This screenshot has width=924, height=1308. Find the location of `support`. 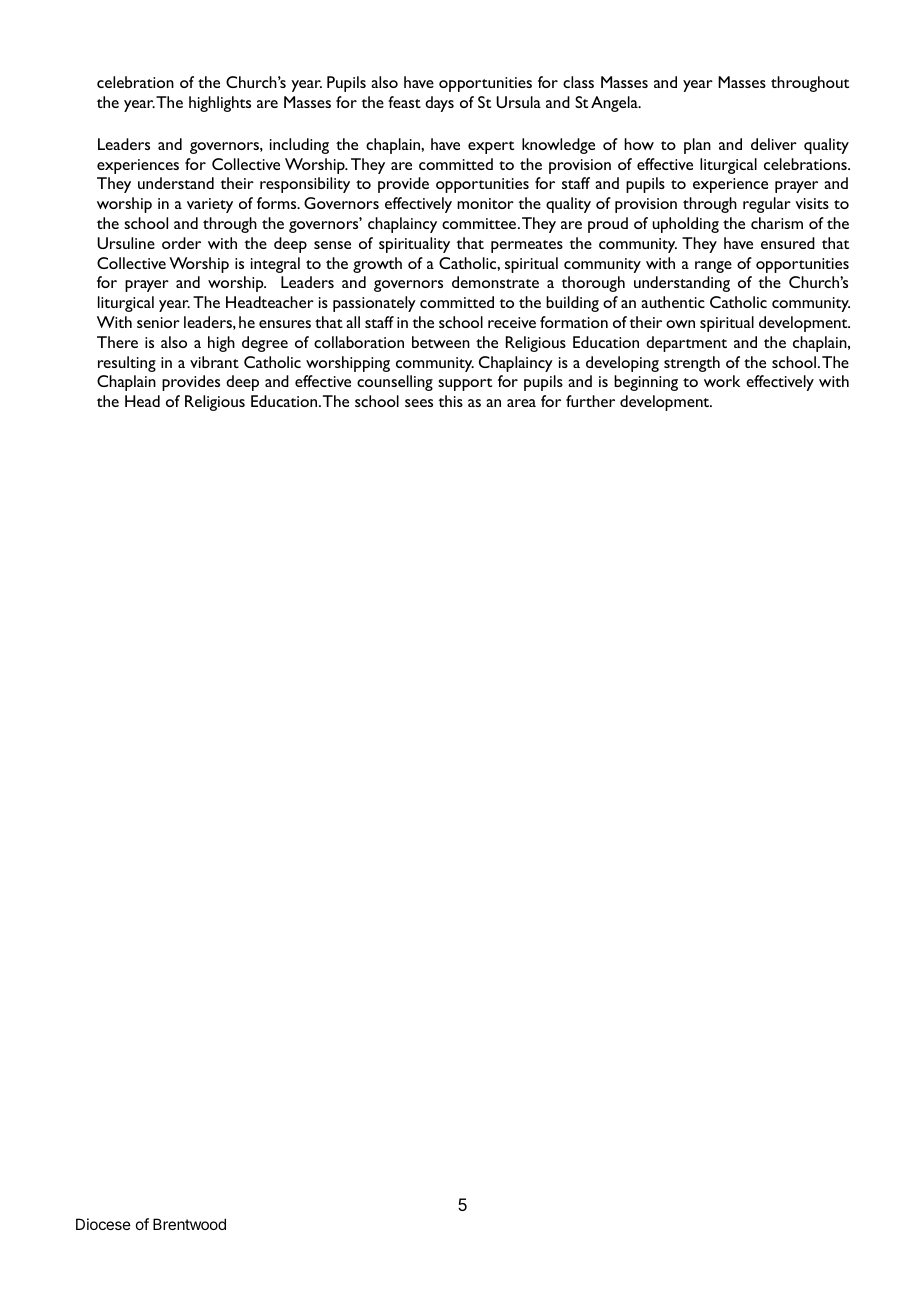

support is located at coordinates (465, 384).
